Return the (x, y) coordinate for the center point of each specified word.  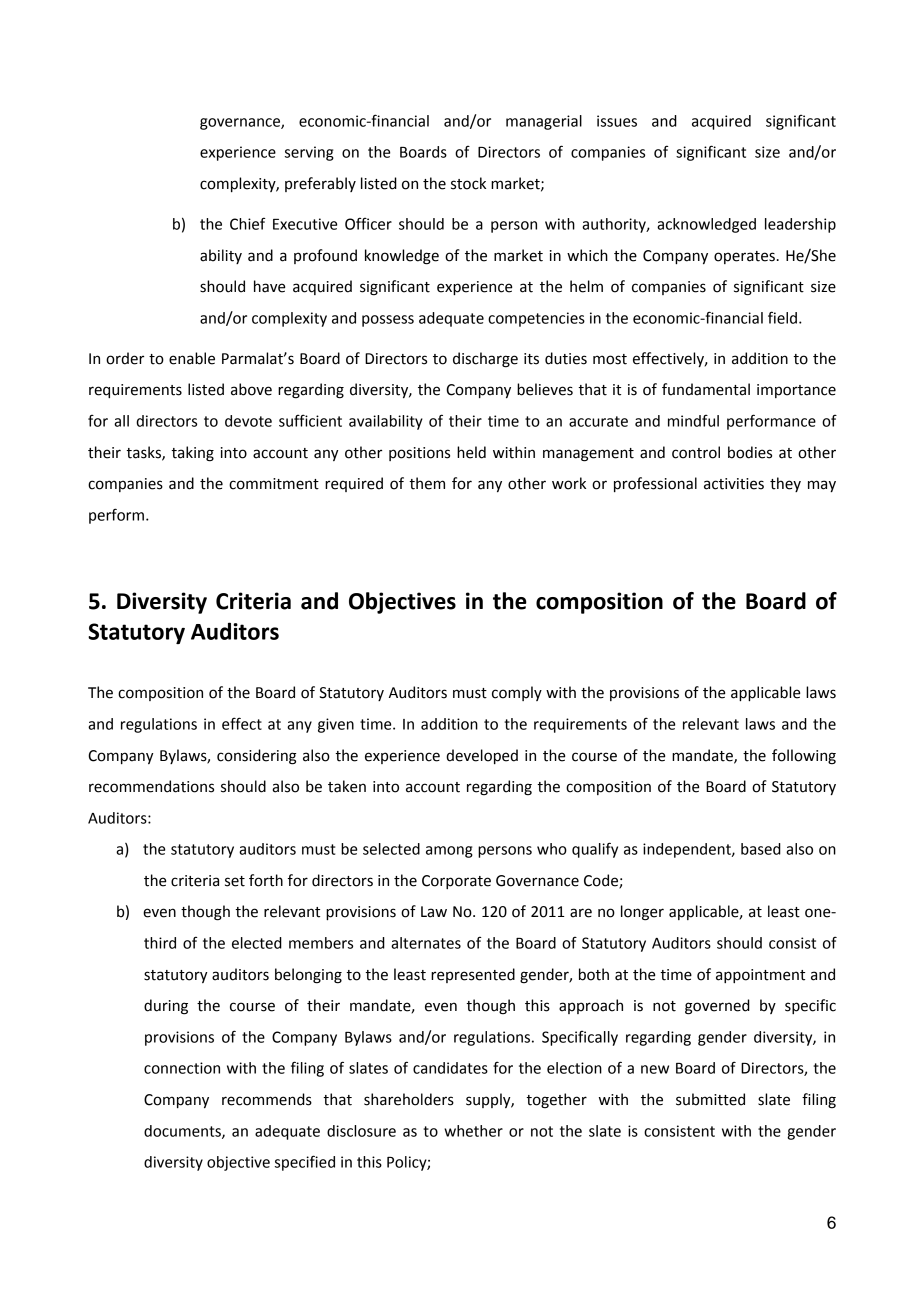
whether (473, 1131)
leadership (800, 225)
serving (309, 153)
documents (183, 1132)
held (471, 452)
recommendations (151, 786)
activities (734, 484)
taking (192, 454)
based (761, 849)
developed (482, 756)
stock (468, 183)
